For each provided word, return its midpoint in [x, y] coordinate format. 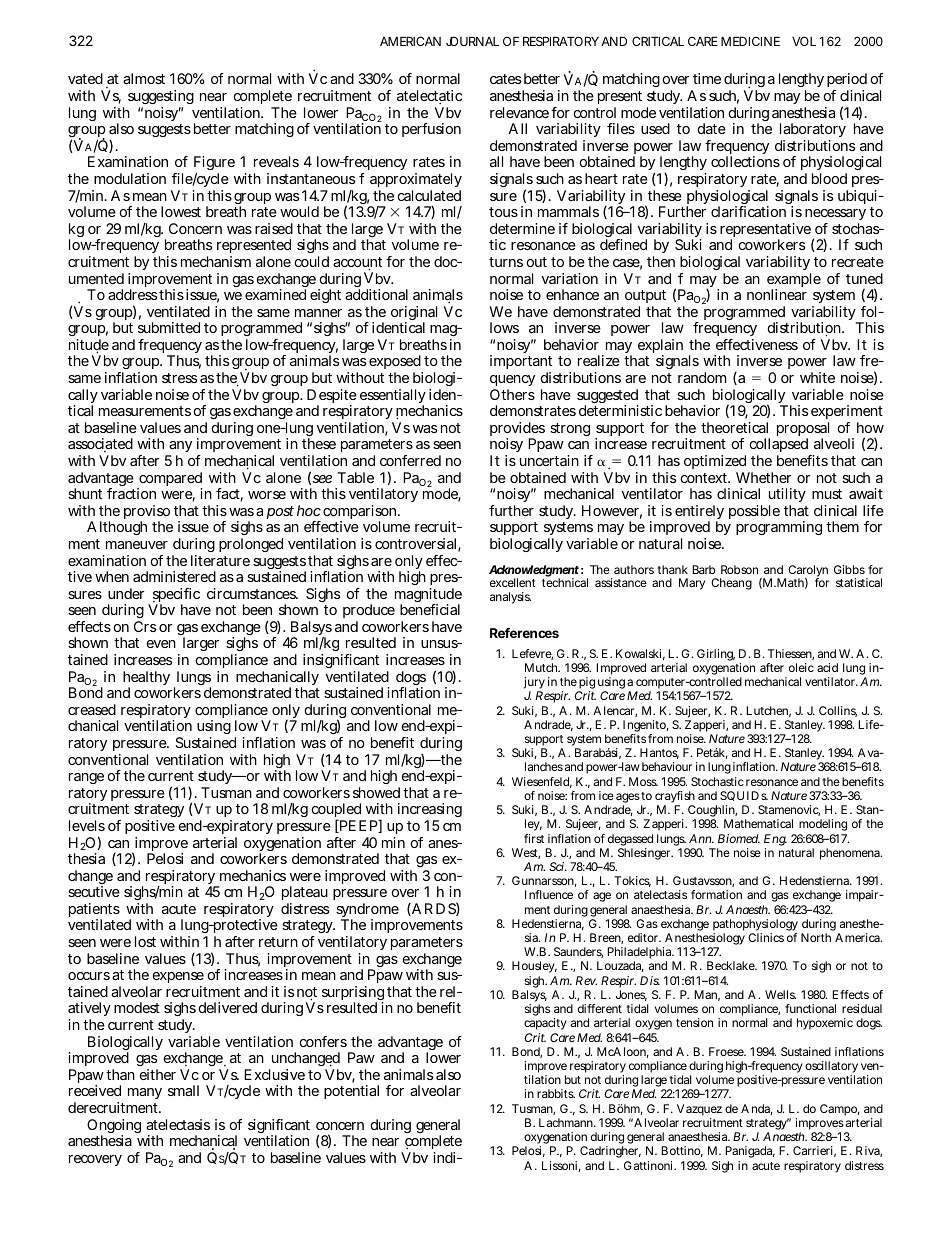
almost [144, 78]
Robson [739, 569]
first [534, 838]
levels [87, 825]
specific [176, 596]
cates [505, 79]
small [183, 1090]
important [521, 364]
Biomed [739, 838]
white [817, 377]
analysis [510, 598]
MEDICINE [750, 41]
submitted [169, 327]
